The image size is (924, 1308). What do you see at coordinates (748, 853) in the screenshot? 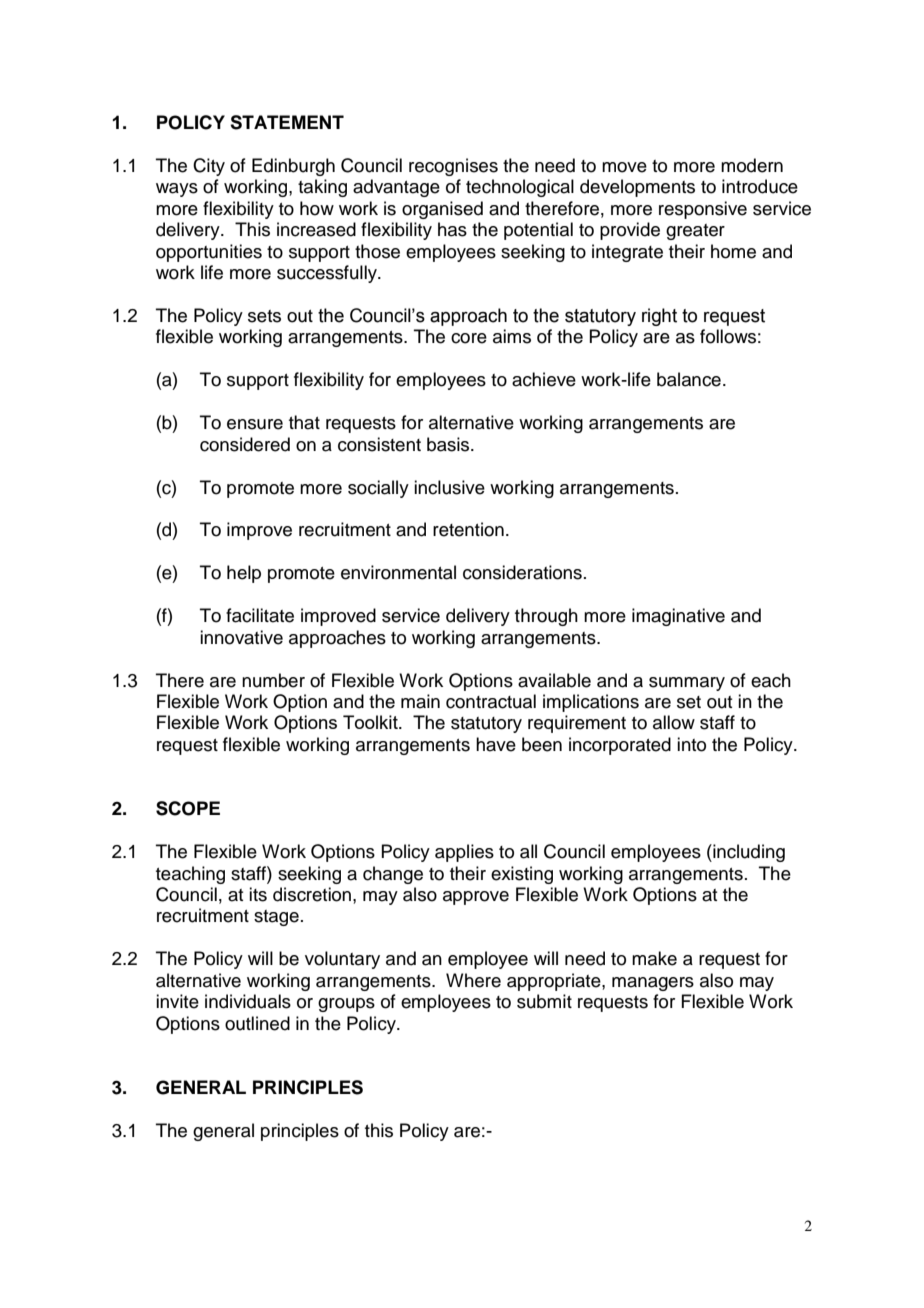
I see `including` at bounding box center [748, 853].
